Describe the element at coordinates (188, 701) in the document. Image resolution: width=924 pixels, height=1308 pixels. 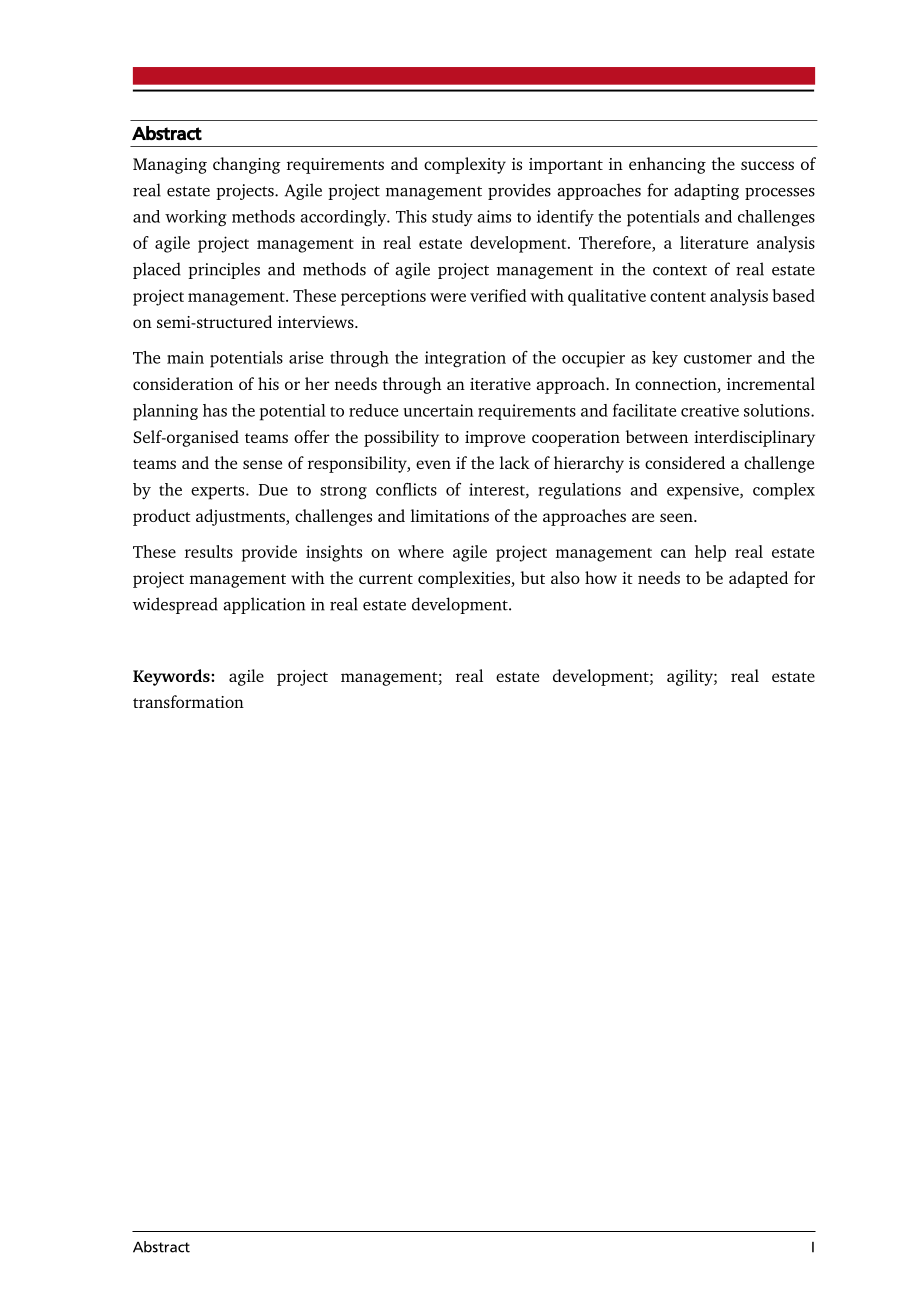
I see `transformation` at that location.
